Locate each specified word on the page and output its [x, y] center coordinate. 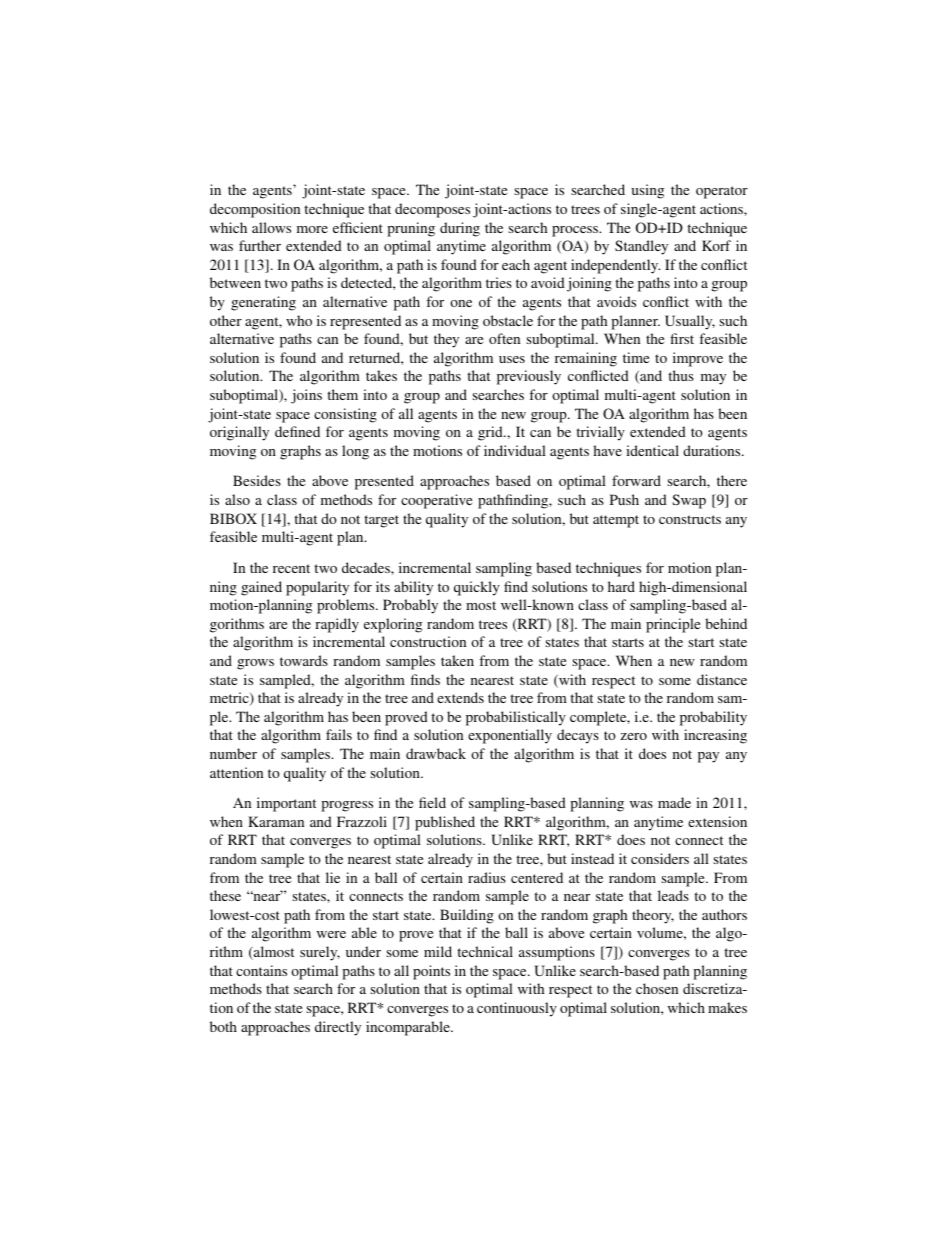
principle [673, 625]
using [647, 191]
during [460, 229]
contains [261, 970]
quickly [477, 588]
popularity [317, 588]
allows [271, 227]
